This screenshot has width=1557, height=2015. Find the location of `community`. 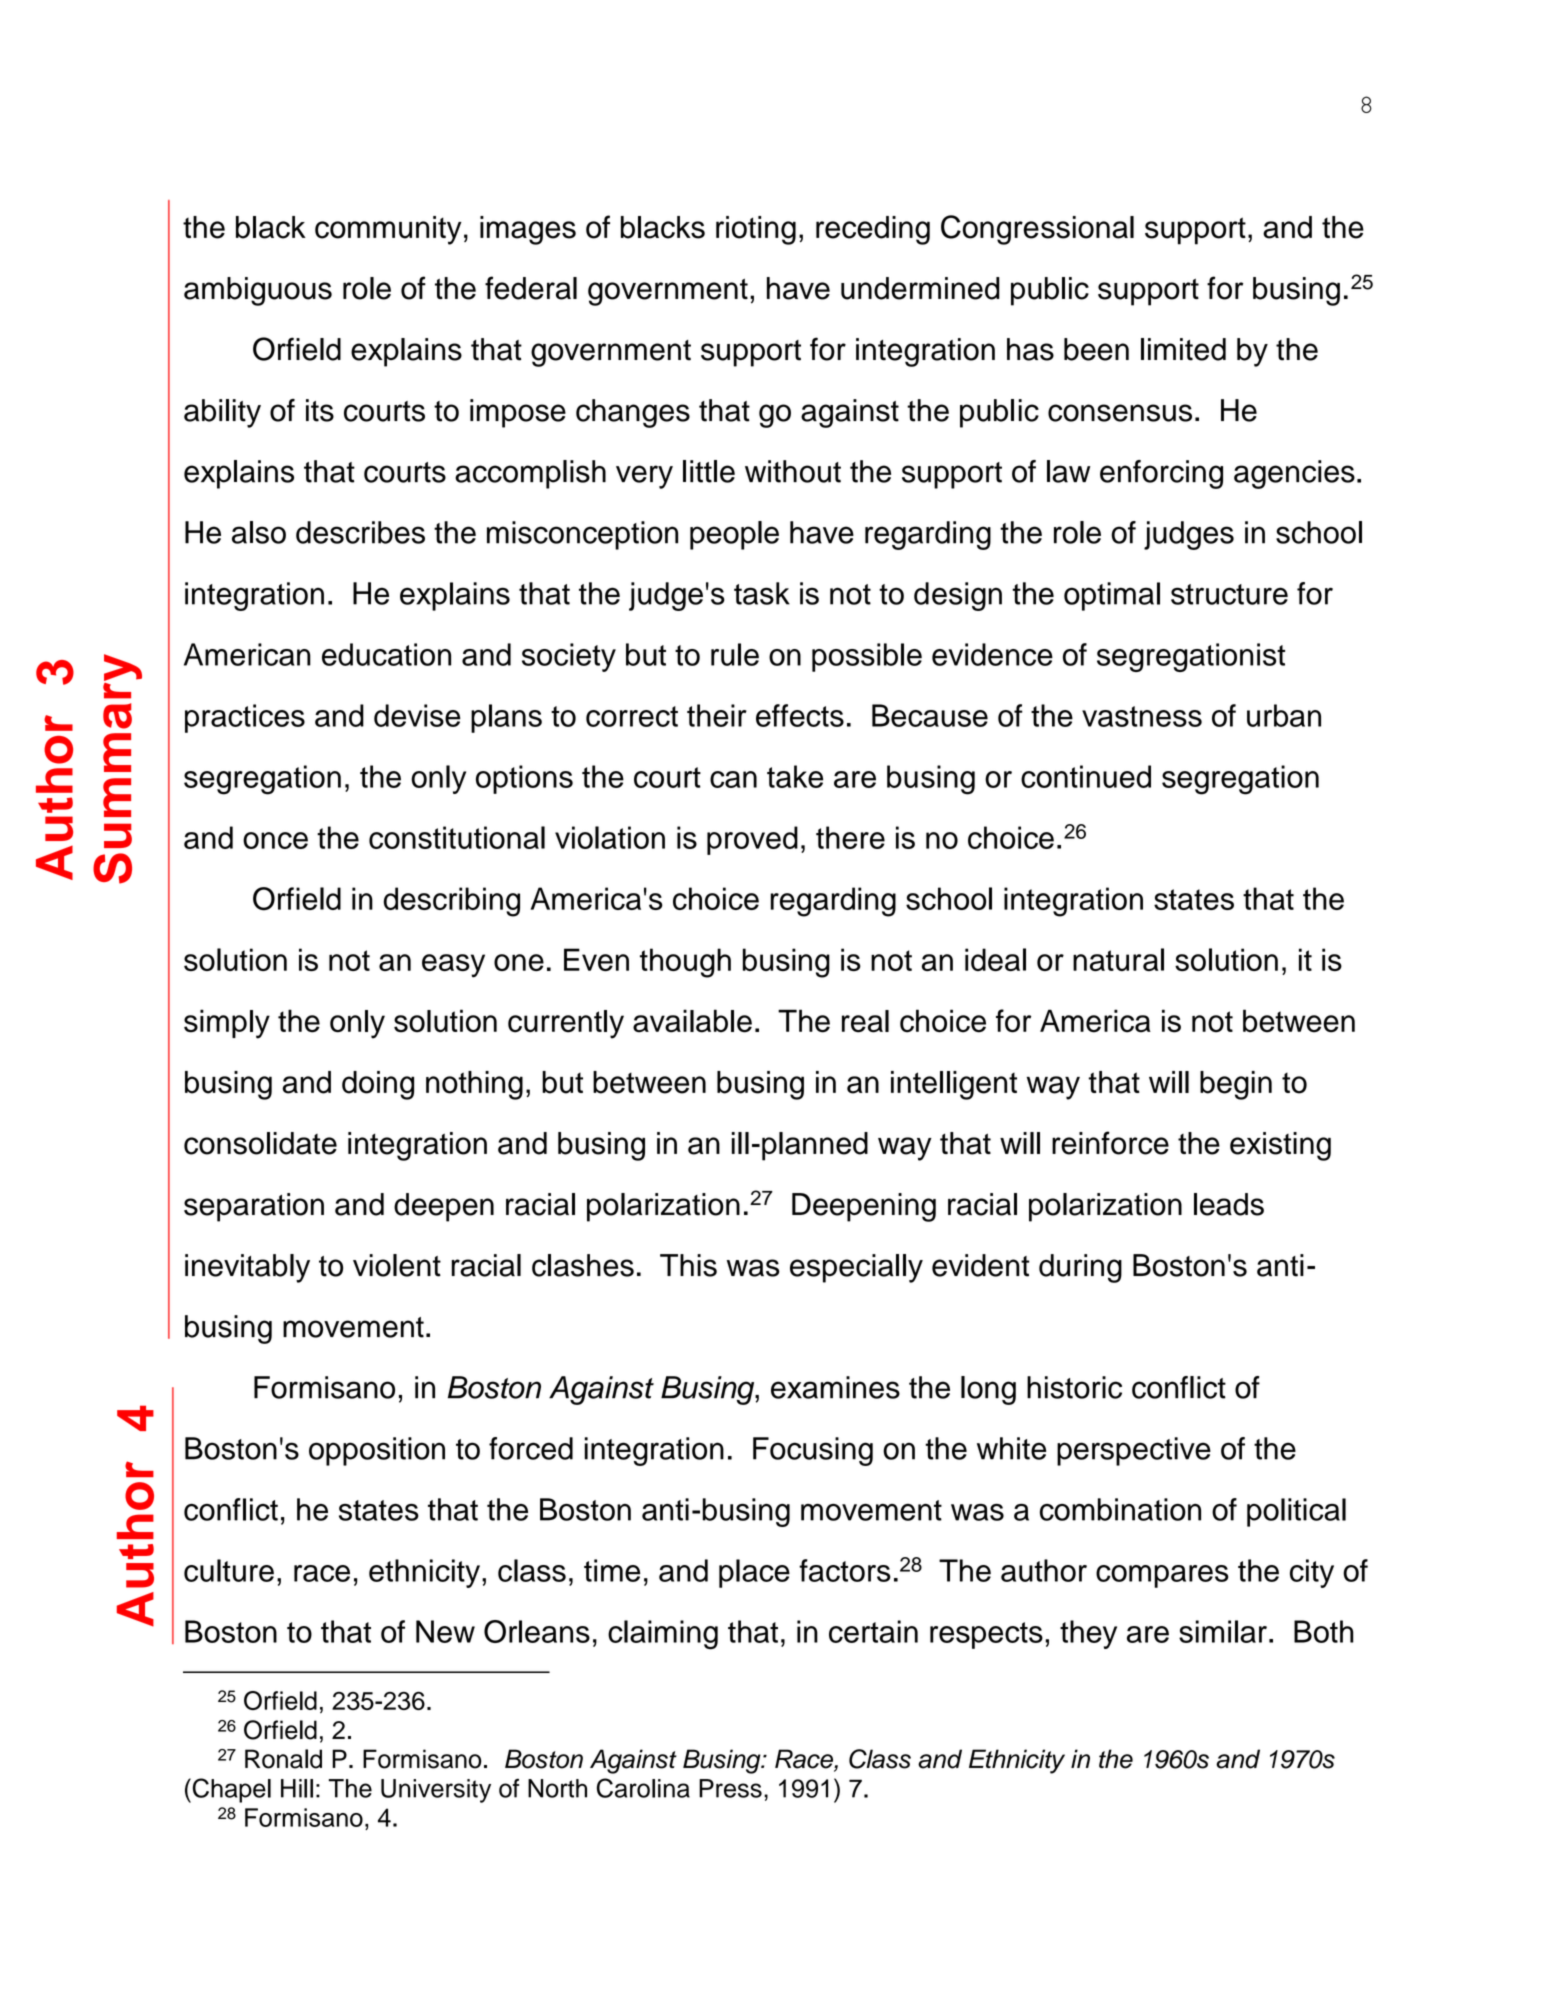

community is located at coordinates (388, 230).
